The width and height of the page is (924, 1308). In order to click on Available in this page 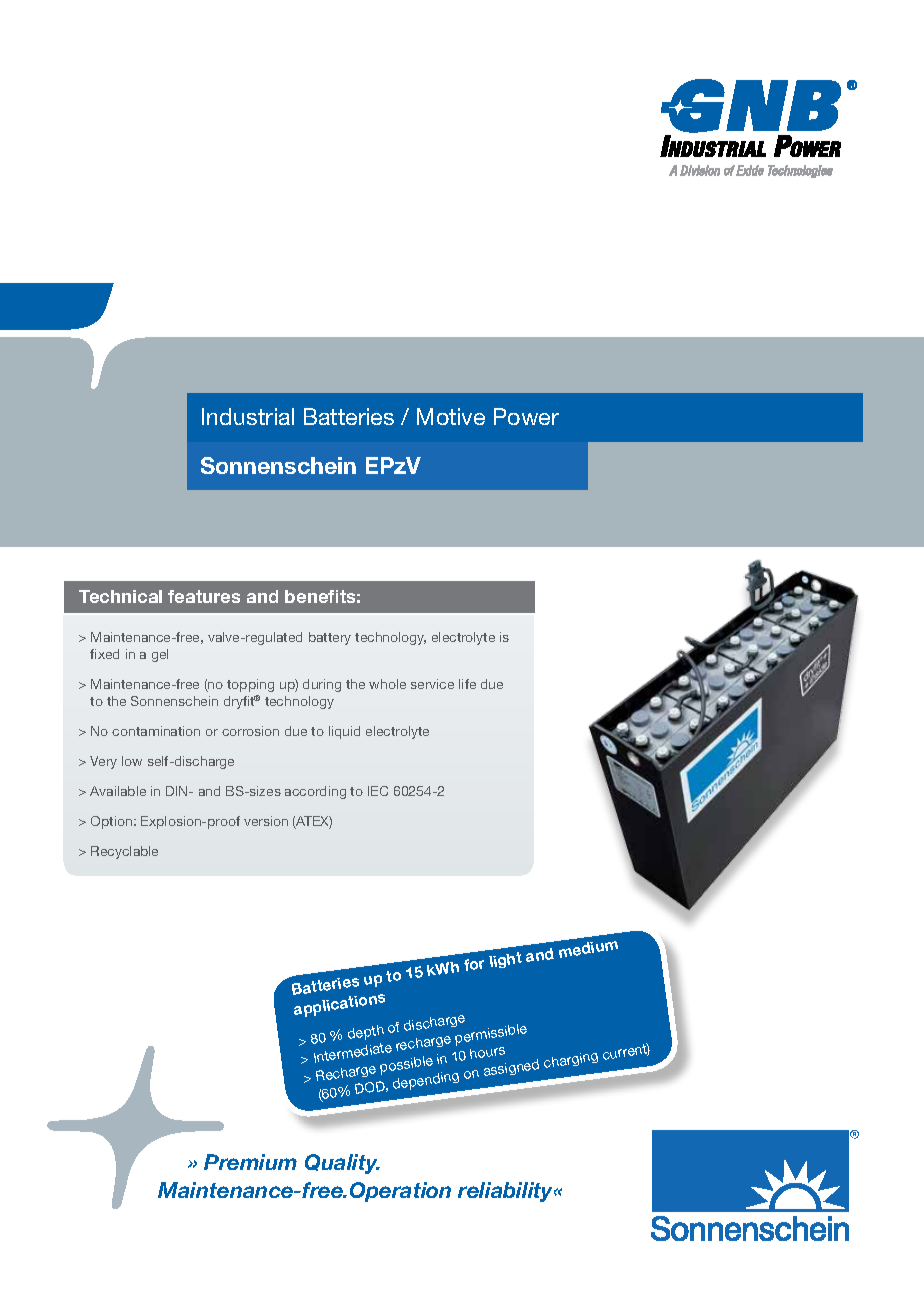, I will do `click(118, 791)`.
